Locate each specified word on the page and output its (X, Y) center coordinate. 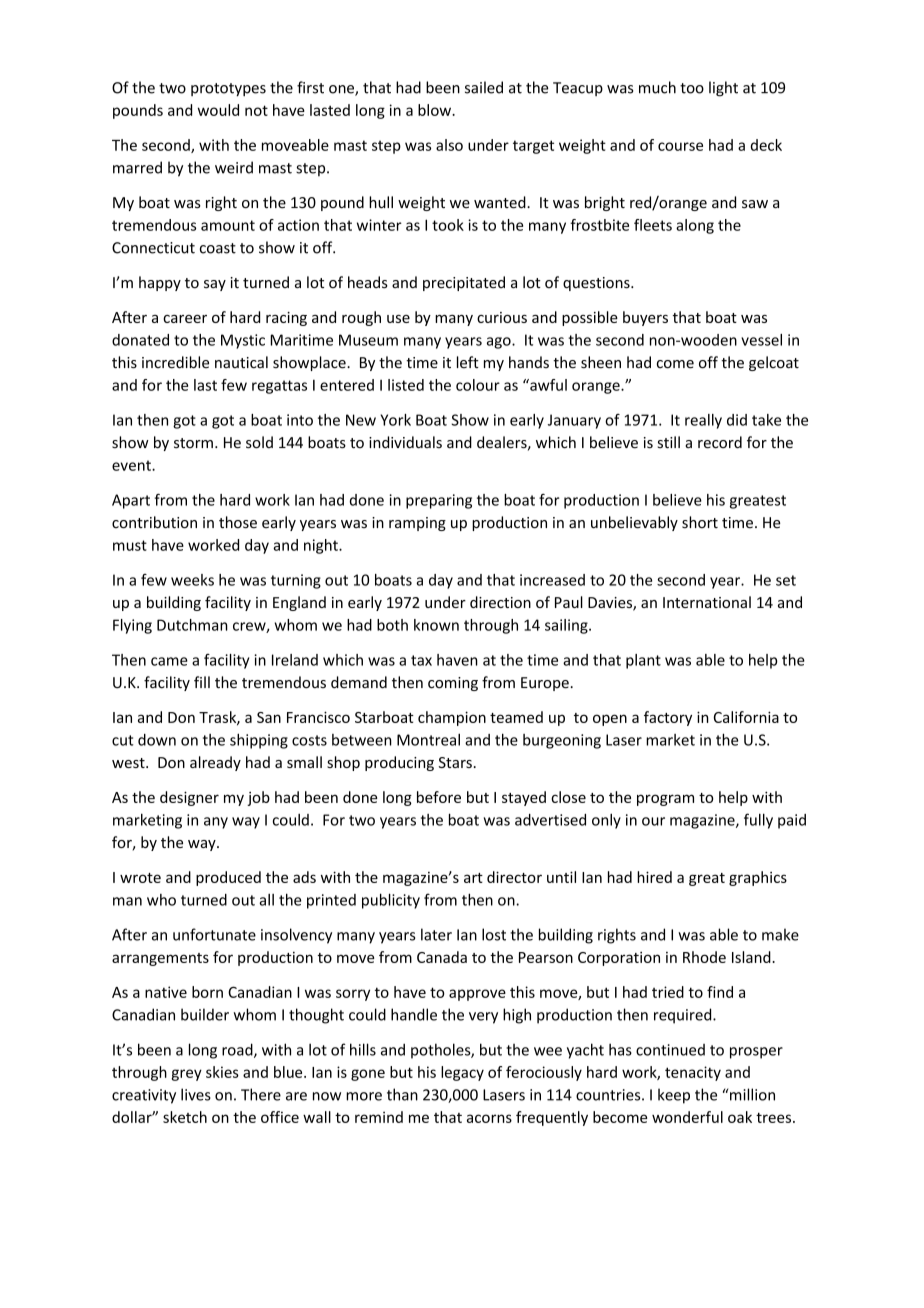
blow (435, 110)
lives (196, 1094)
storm (193, 443)
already (215, 763)
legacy (462, 1073)
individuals (405, 442)
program (665, 800)
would (218, 110)
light (723, 89)
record (720, 442)
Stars (455, 762)
